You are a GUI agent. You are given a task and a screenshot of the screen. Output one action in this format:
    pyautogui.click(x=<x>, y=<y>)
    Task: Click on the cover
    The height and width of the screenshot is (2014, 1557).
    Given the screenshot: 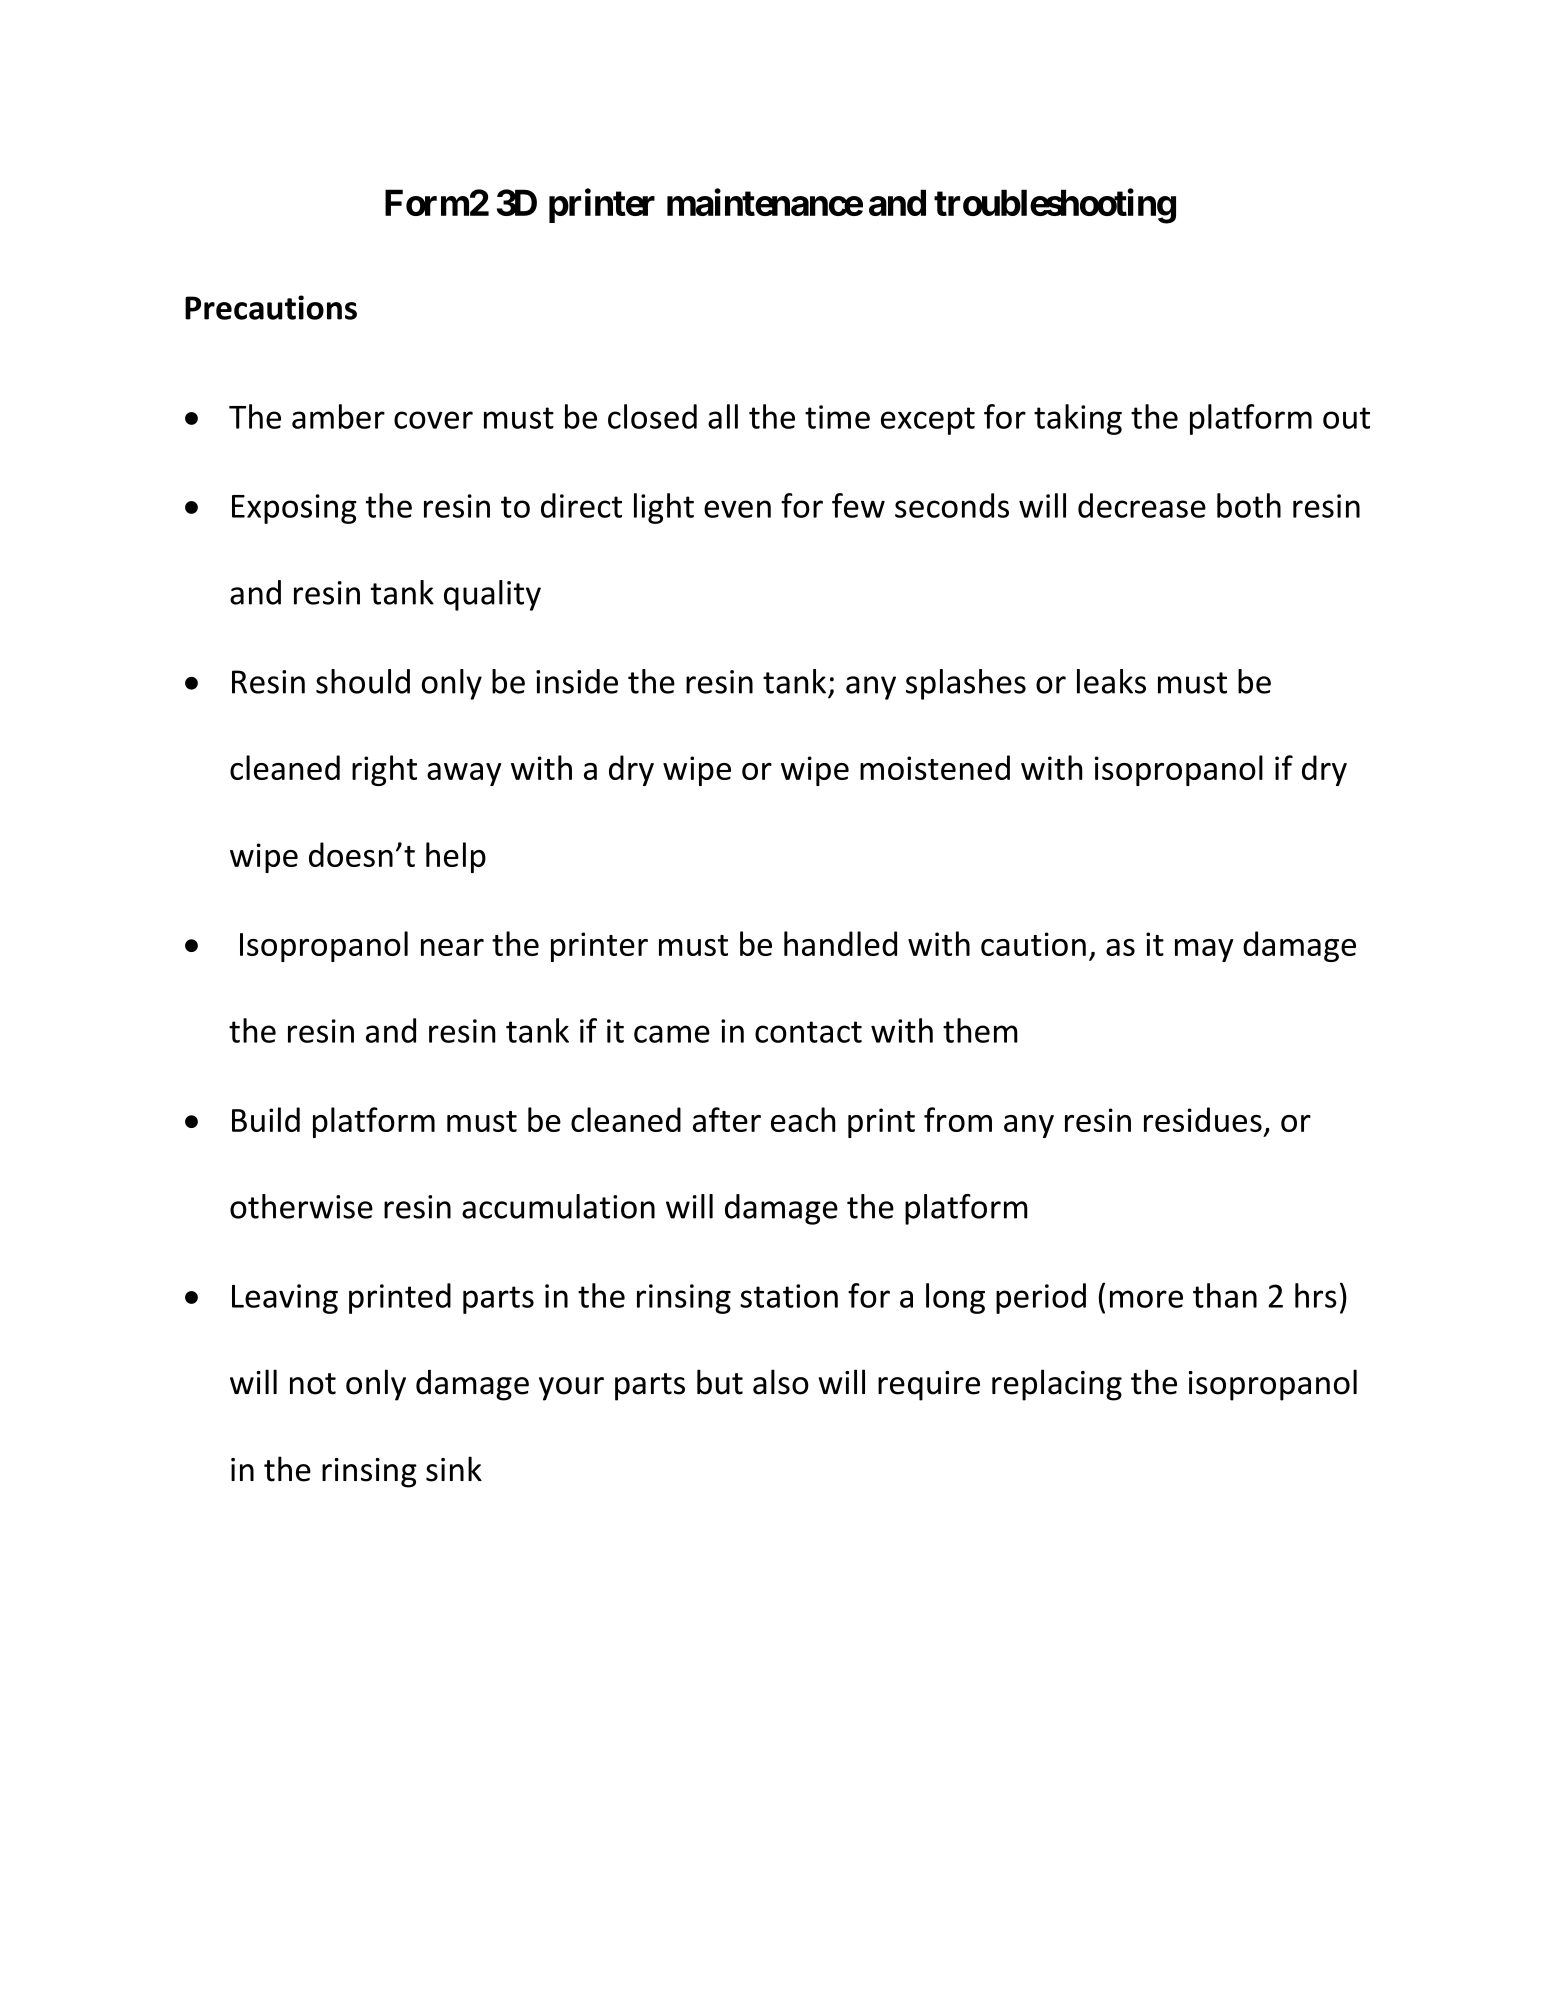 What is the action you would take?
    pyautogui.click(x=433, y=420)
